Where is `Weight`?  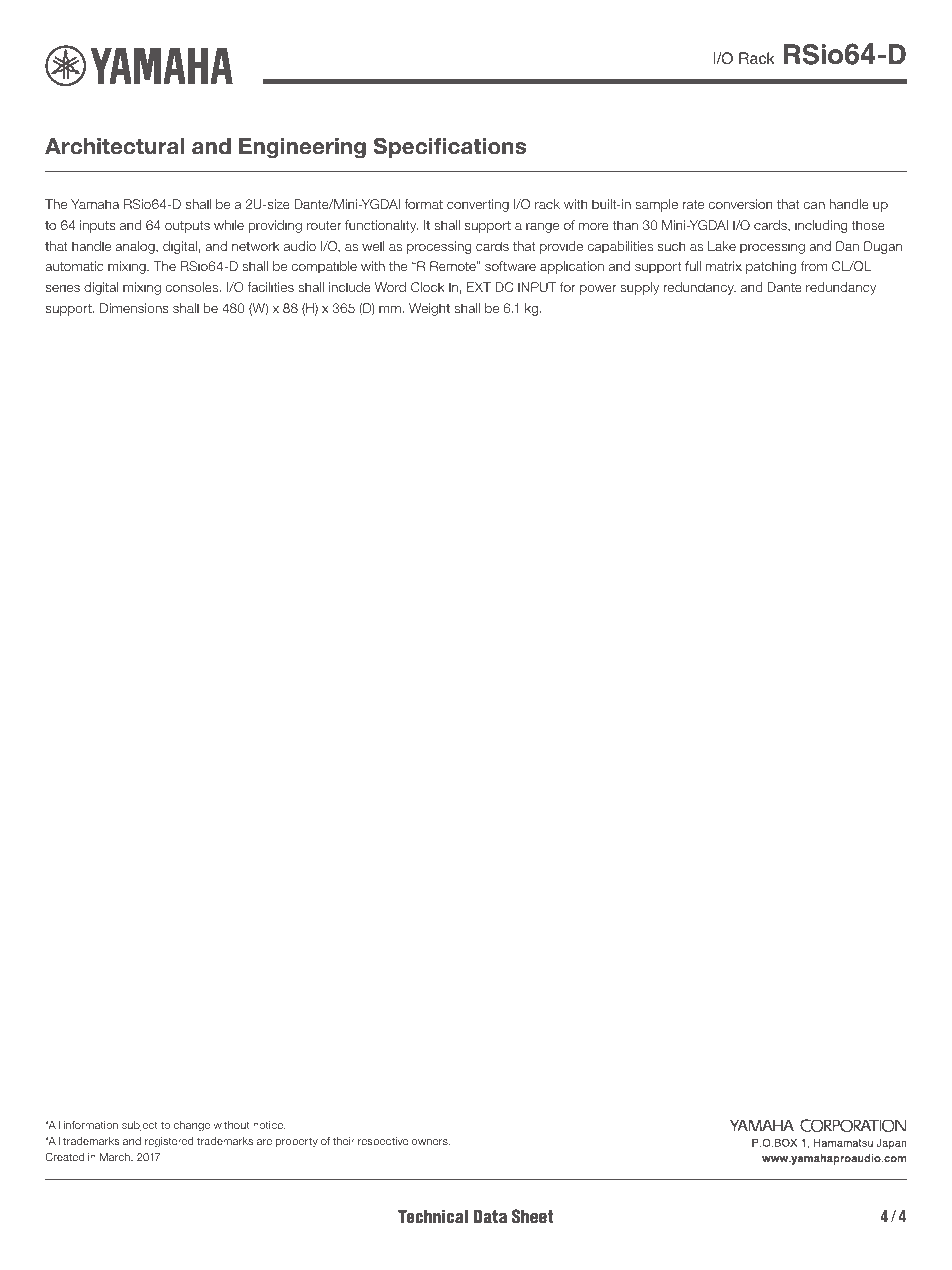 Weight is located at coordinates (429, 309).
